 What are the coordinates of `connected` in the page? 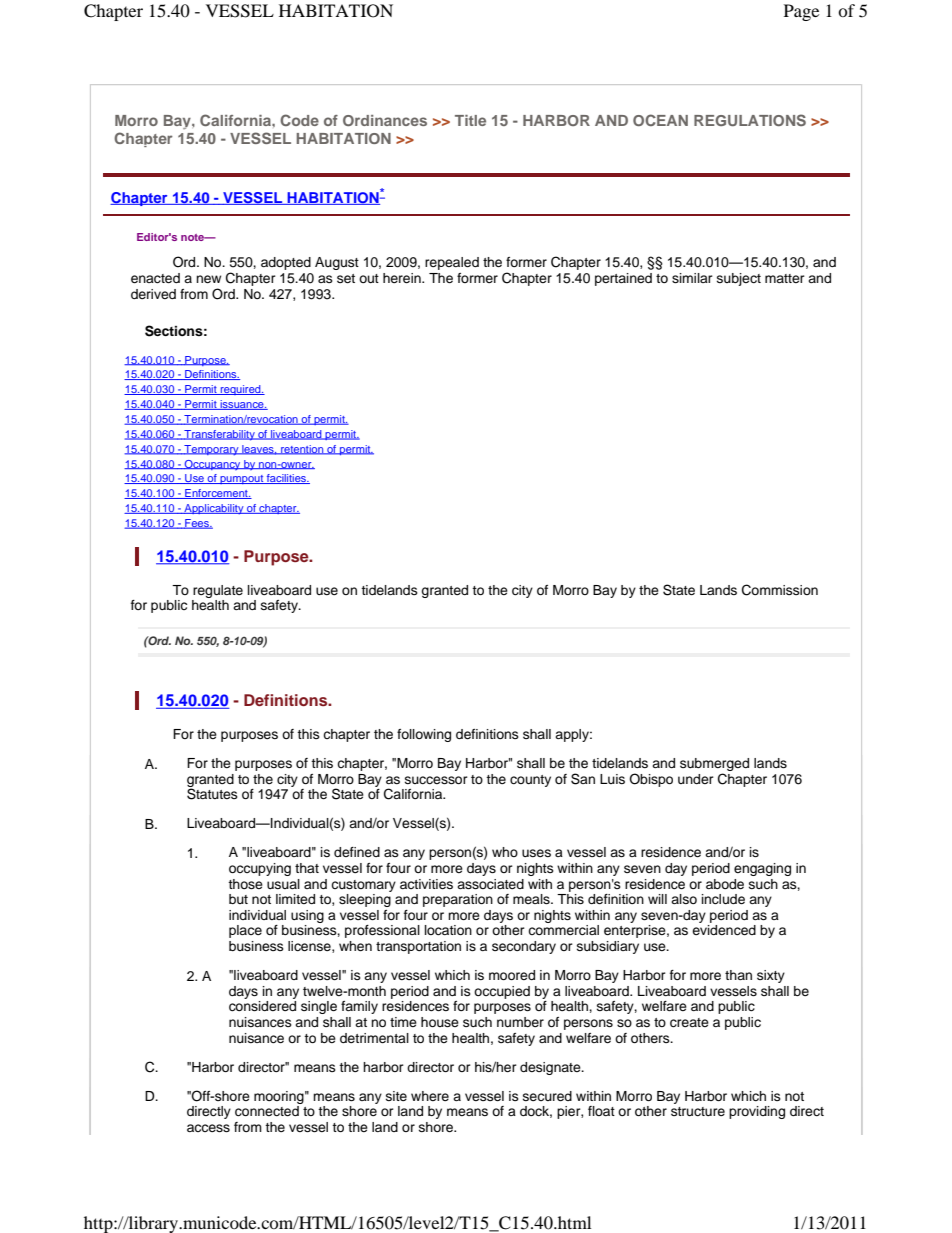 It's located at (267, 1111).
